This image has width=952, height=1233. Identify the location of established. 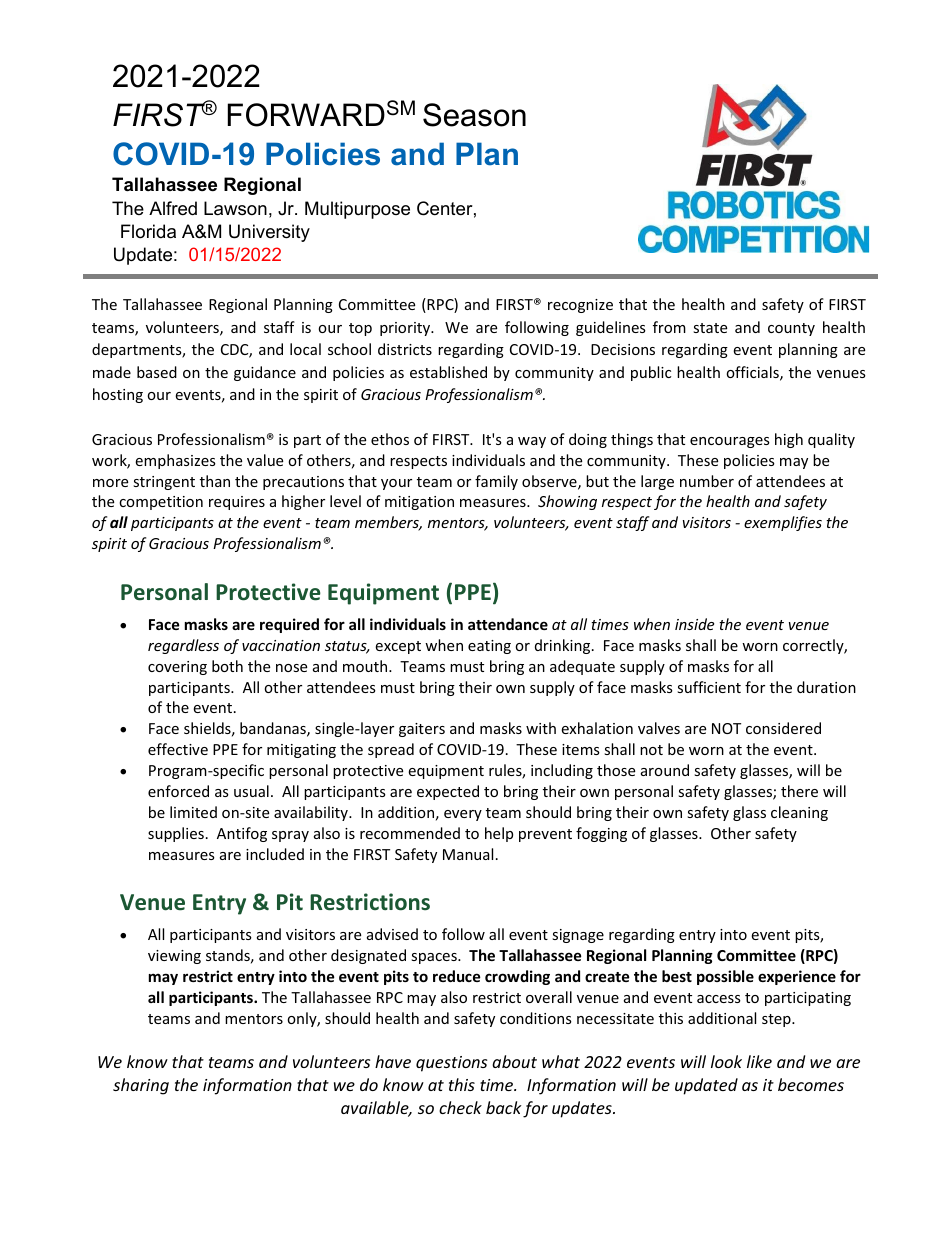
(448, 372).
